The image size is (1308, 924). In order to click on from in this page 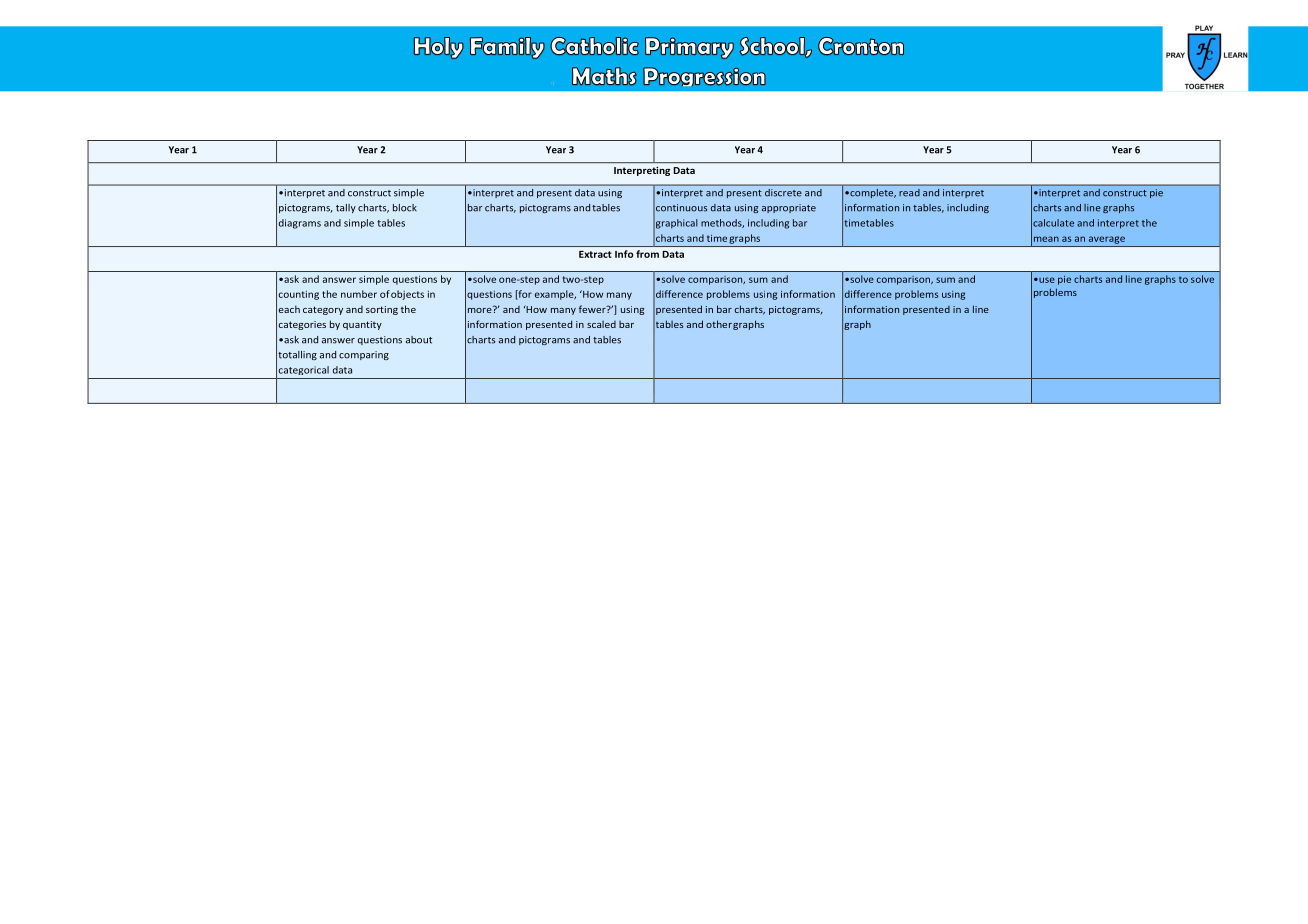, I will do `click(647, 254)`.
